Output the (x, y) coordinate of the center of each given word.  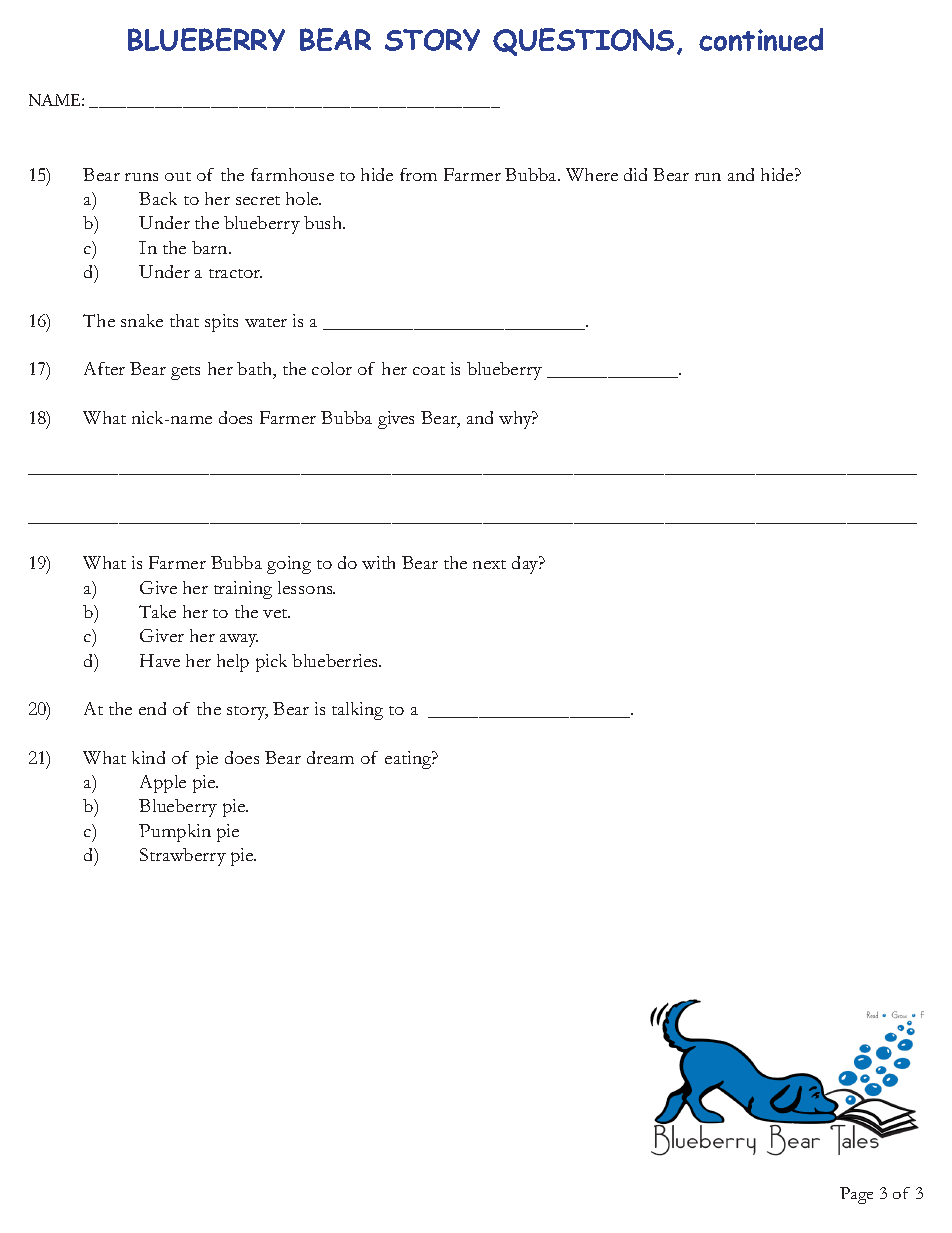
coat (429, 370)
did (635, 174)
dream (330, 757)
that (184, 320)
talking (357, 711)
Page (856, 1195)
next (489, 564)
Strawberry (183, 857)
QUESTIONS (583, 42)
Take (157, 611)
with (378, 562)
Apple (163, 784)
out (178, 176)
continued (761, 39)
